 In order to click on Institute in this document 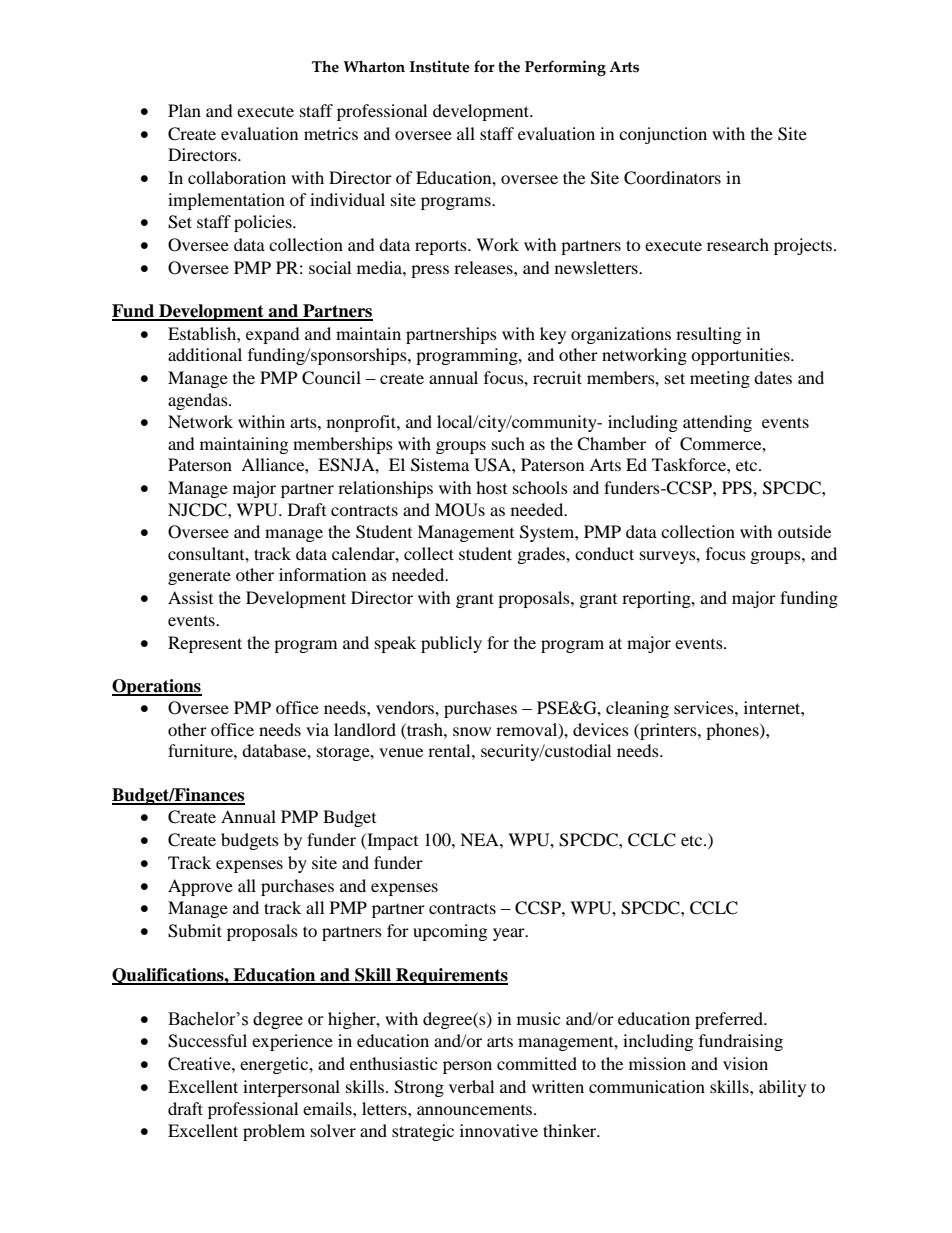, I will do `click(440, 66)`.
